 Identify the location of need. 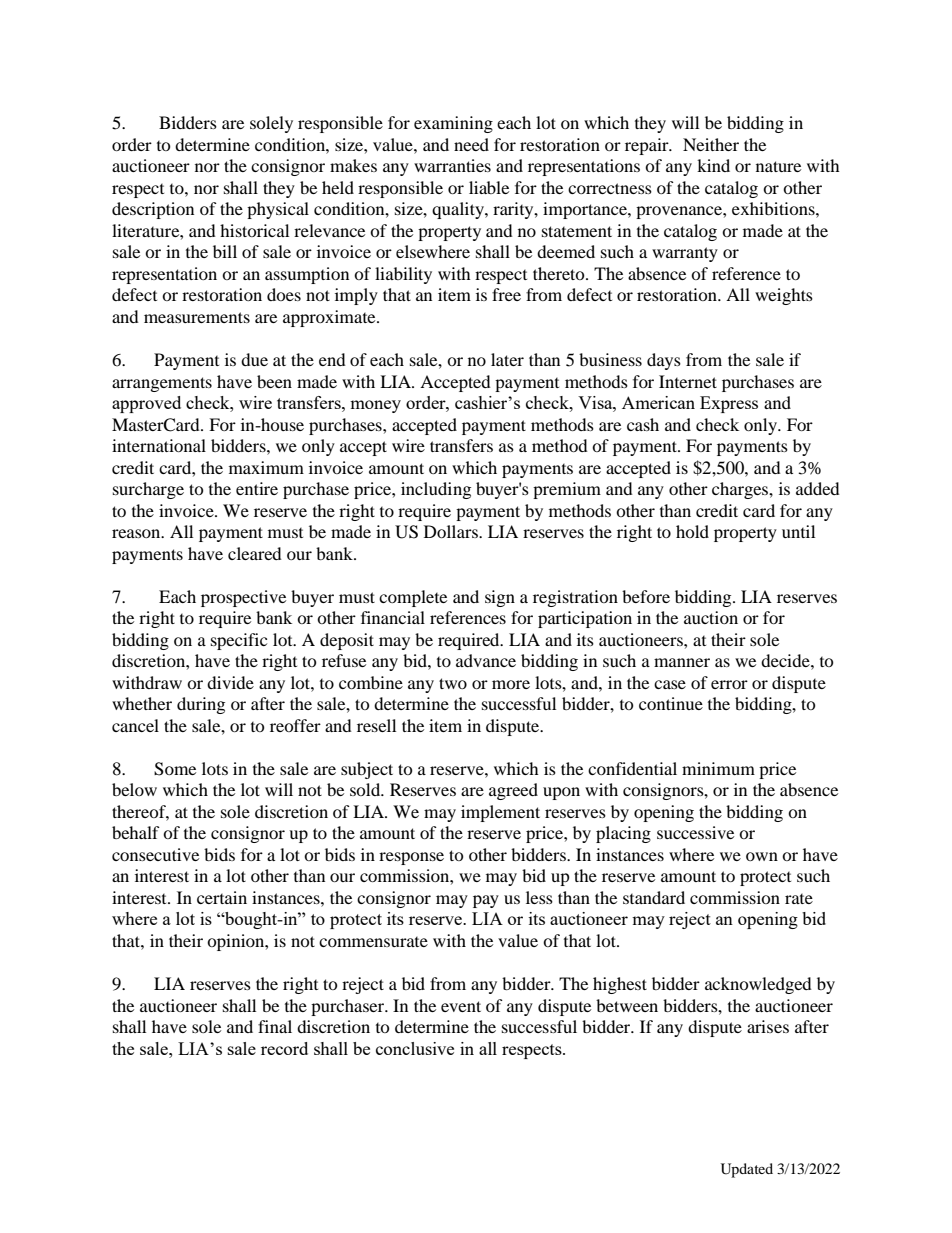
(471, 144).
